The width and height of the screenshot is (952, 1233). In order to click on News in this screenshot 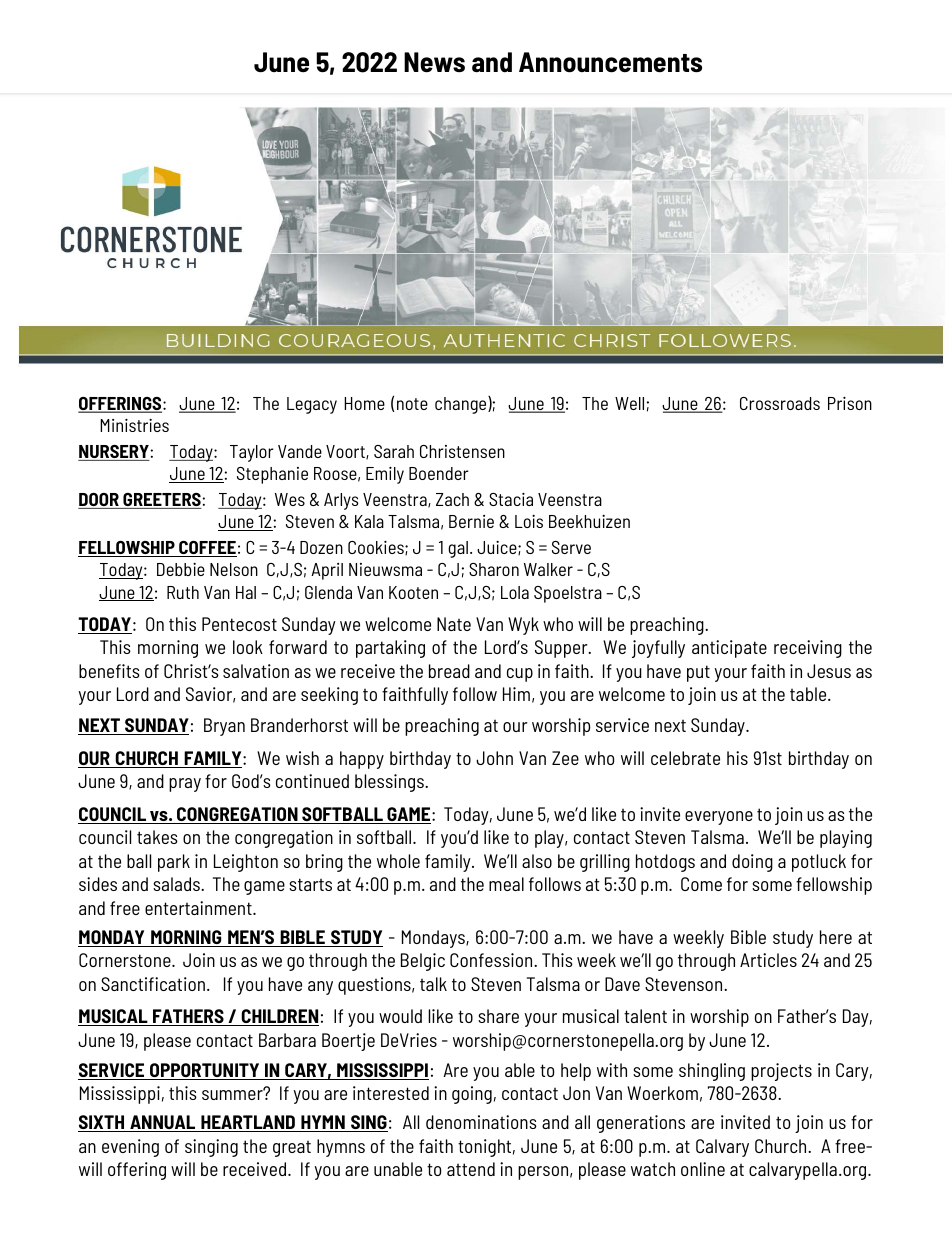, I will do `click(434, 62)`.
